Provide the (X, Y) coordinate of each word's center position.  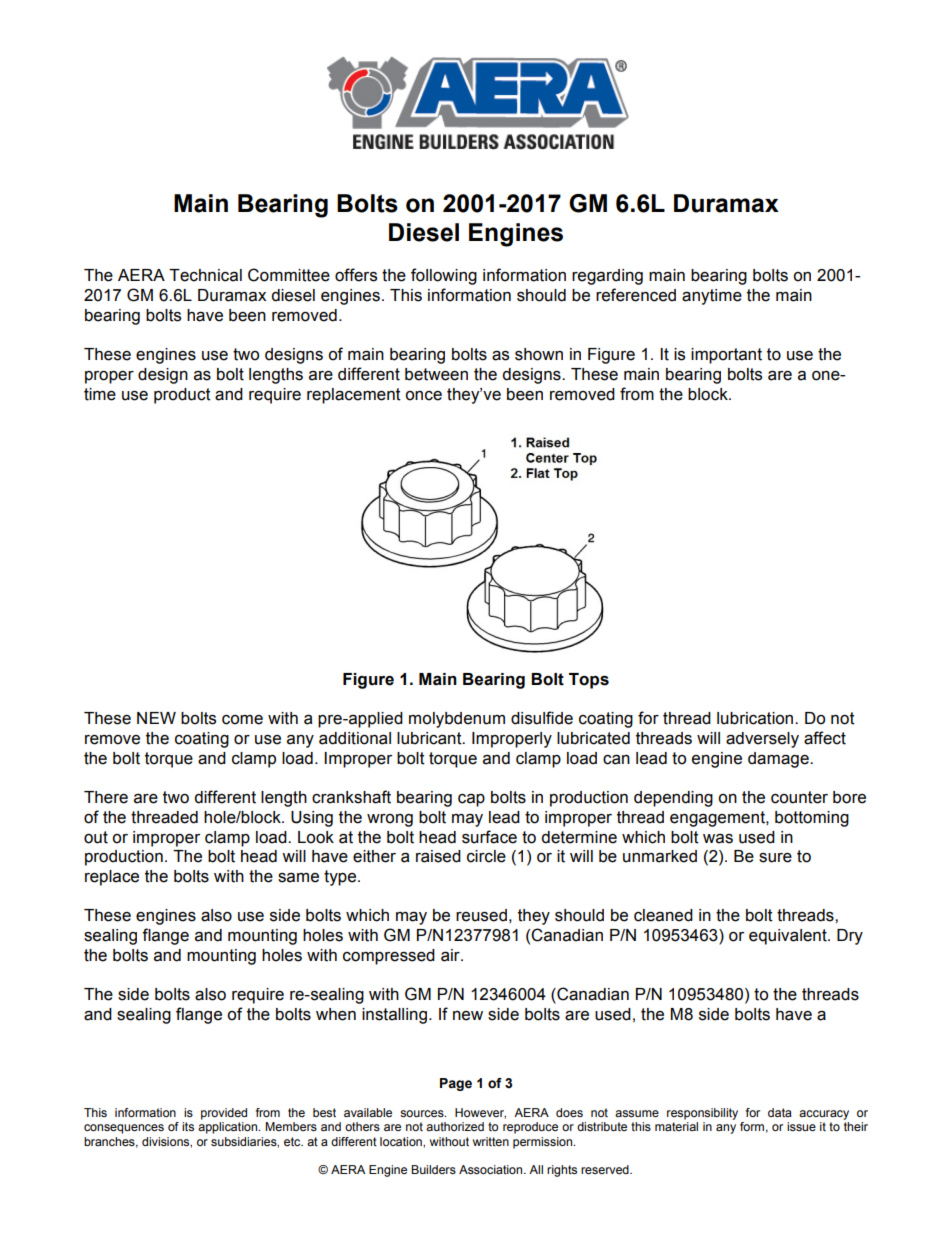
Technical (205, 275)
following (444, 276)
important (726, 356)
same (298, 878)
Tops (589, 681)
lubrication (756, 718)
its (188, 1126)
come (242, 720)
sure (775, 858)
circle (486, 856)
